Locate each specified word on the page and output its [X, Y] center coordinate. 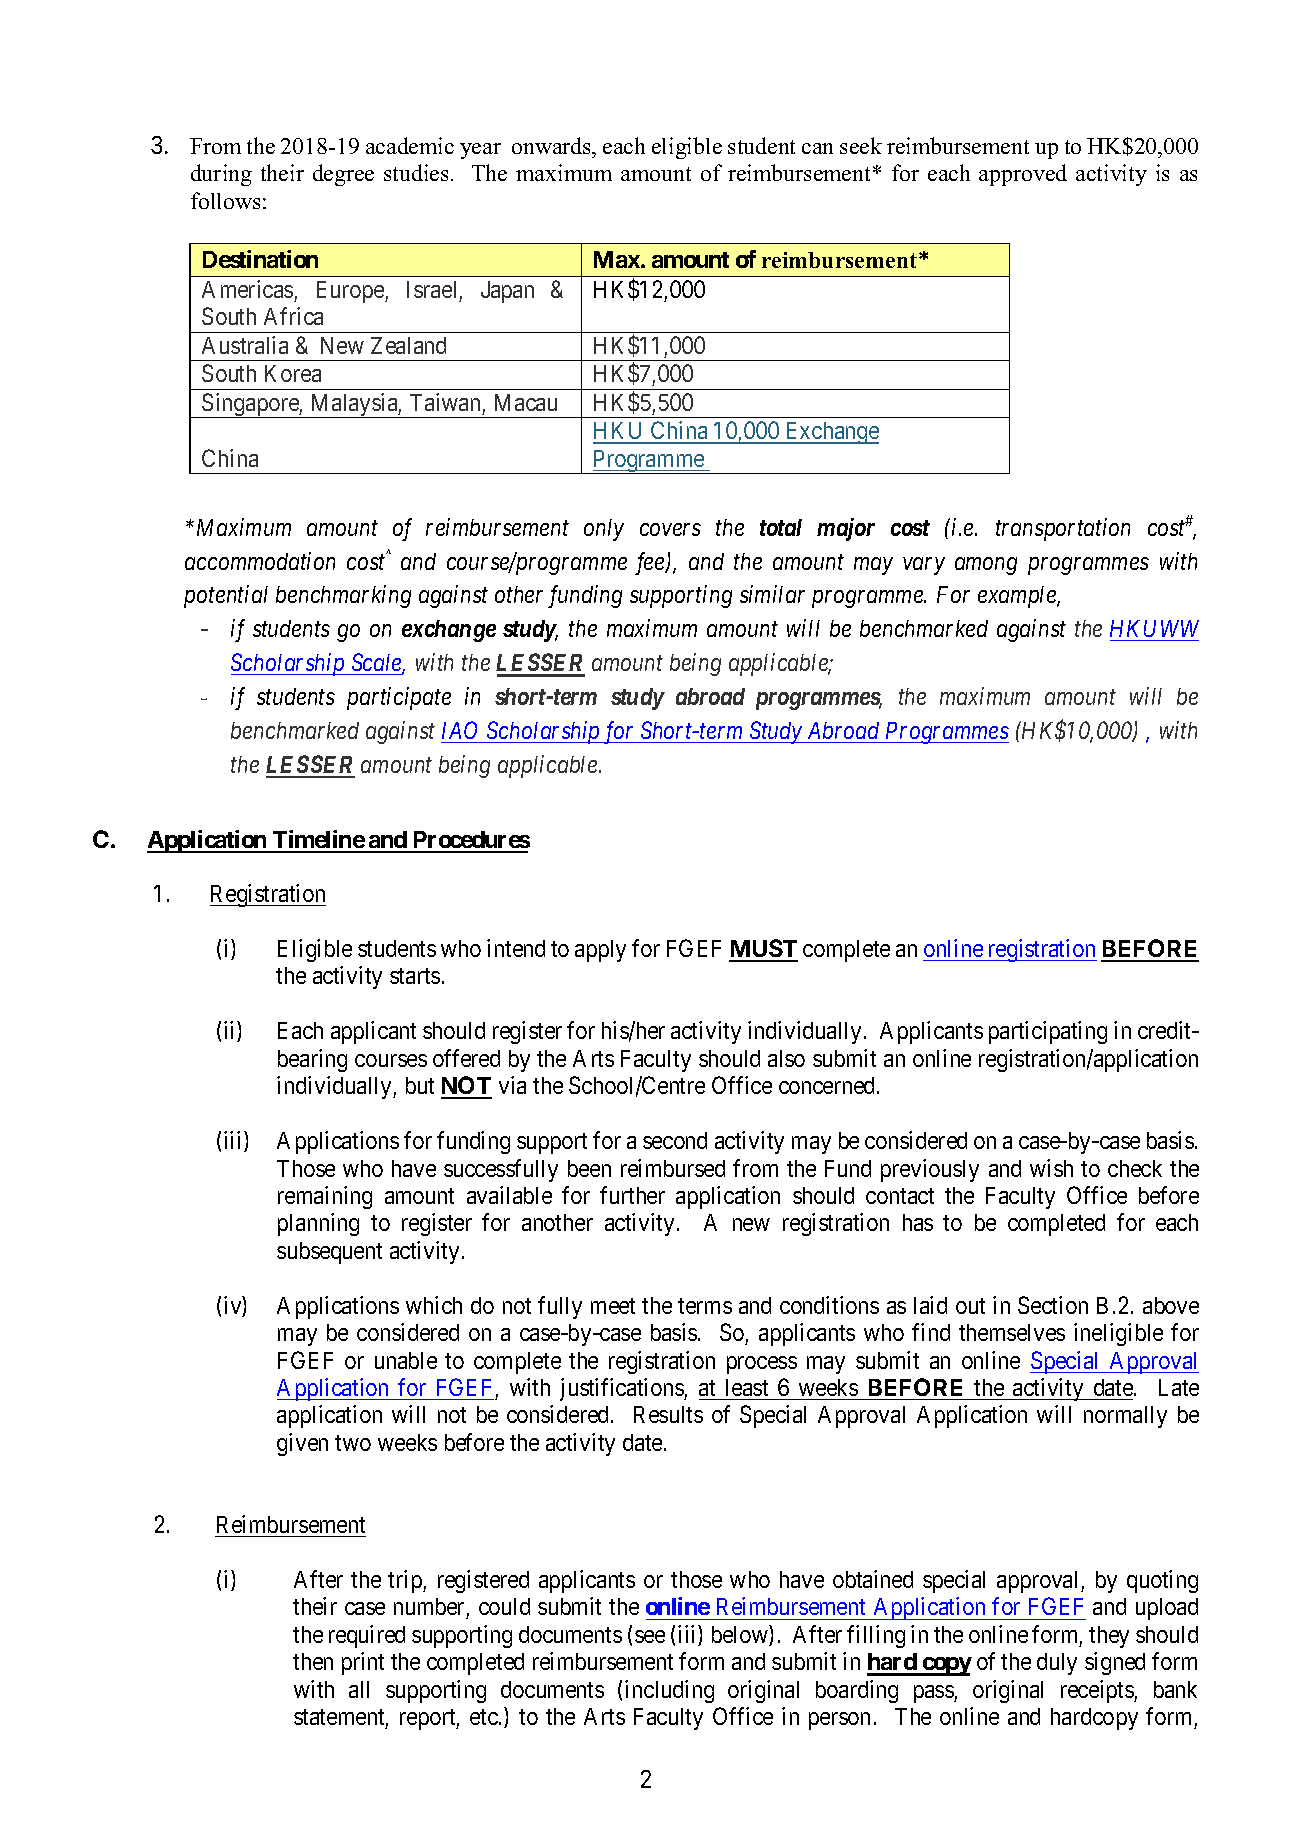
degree [343, 175]
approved [1023, 175]
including [669, 1691]
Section [1053, 1305]
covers [670, 529]
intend [516, 948]
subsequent [329, 1253]
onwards [553, 145]
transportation [1063, 529]
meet [613, 1306]
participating [1048, 1032]
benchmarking [343, 596]
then [313, 1661]
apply [600, 951]
